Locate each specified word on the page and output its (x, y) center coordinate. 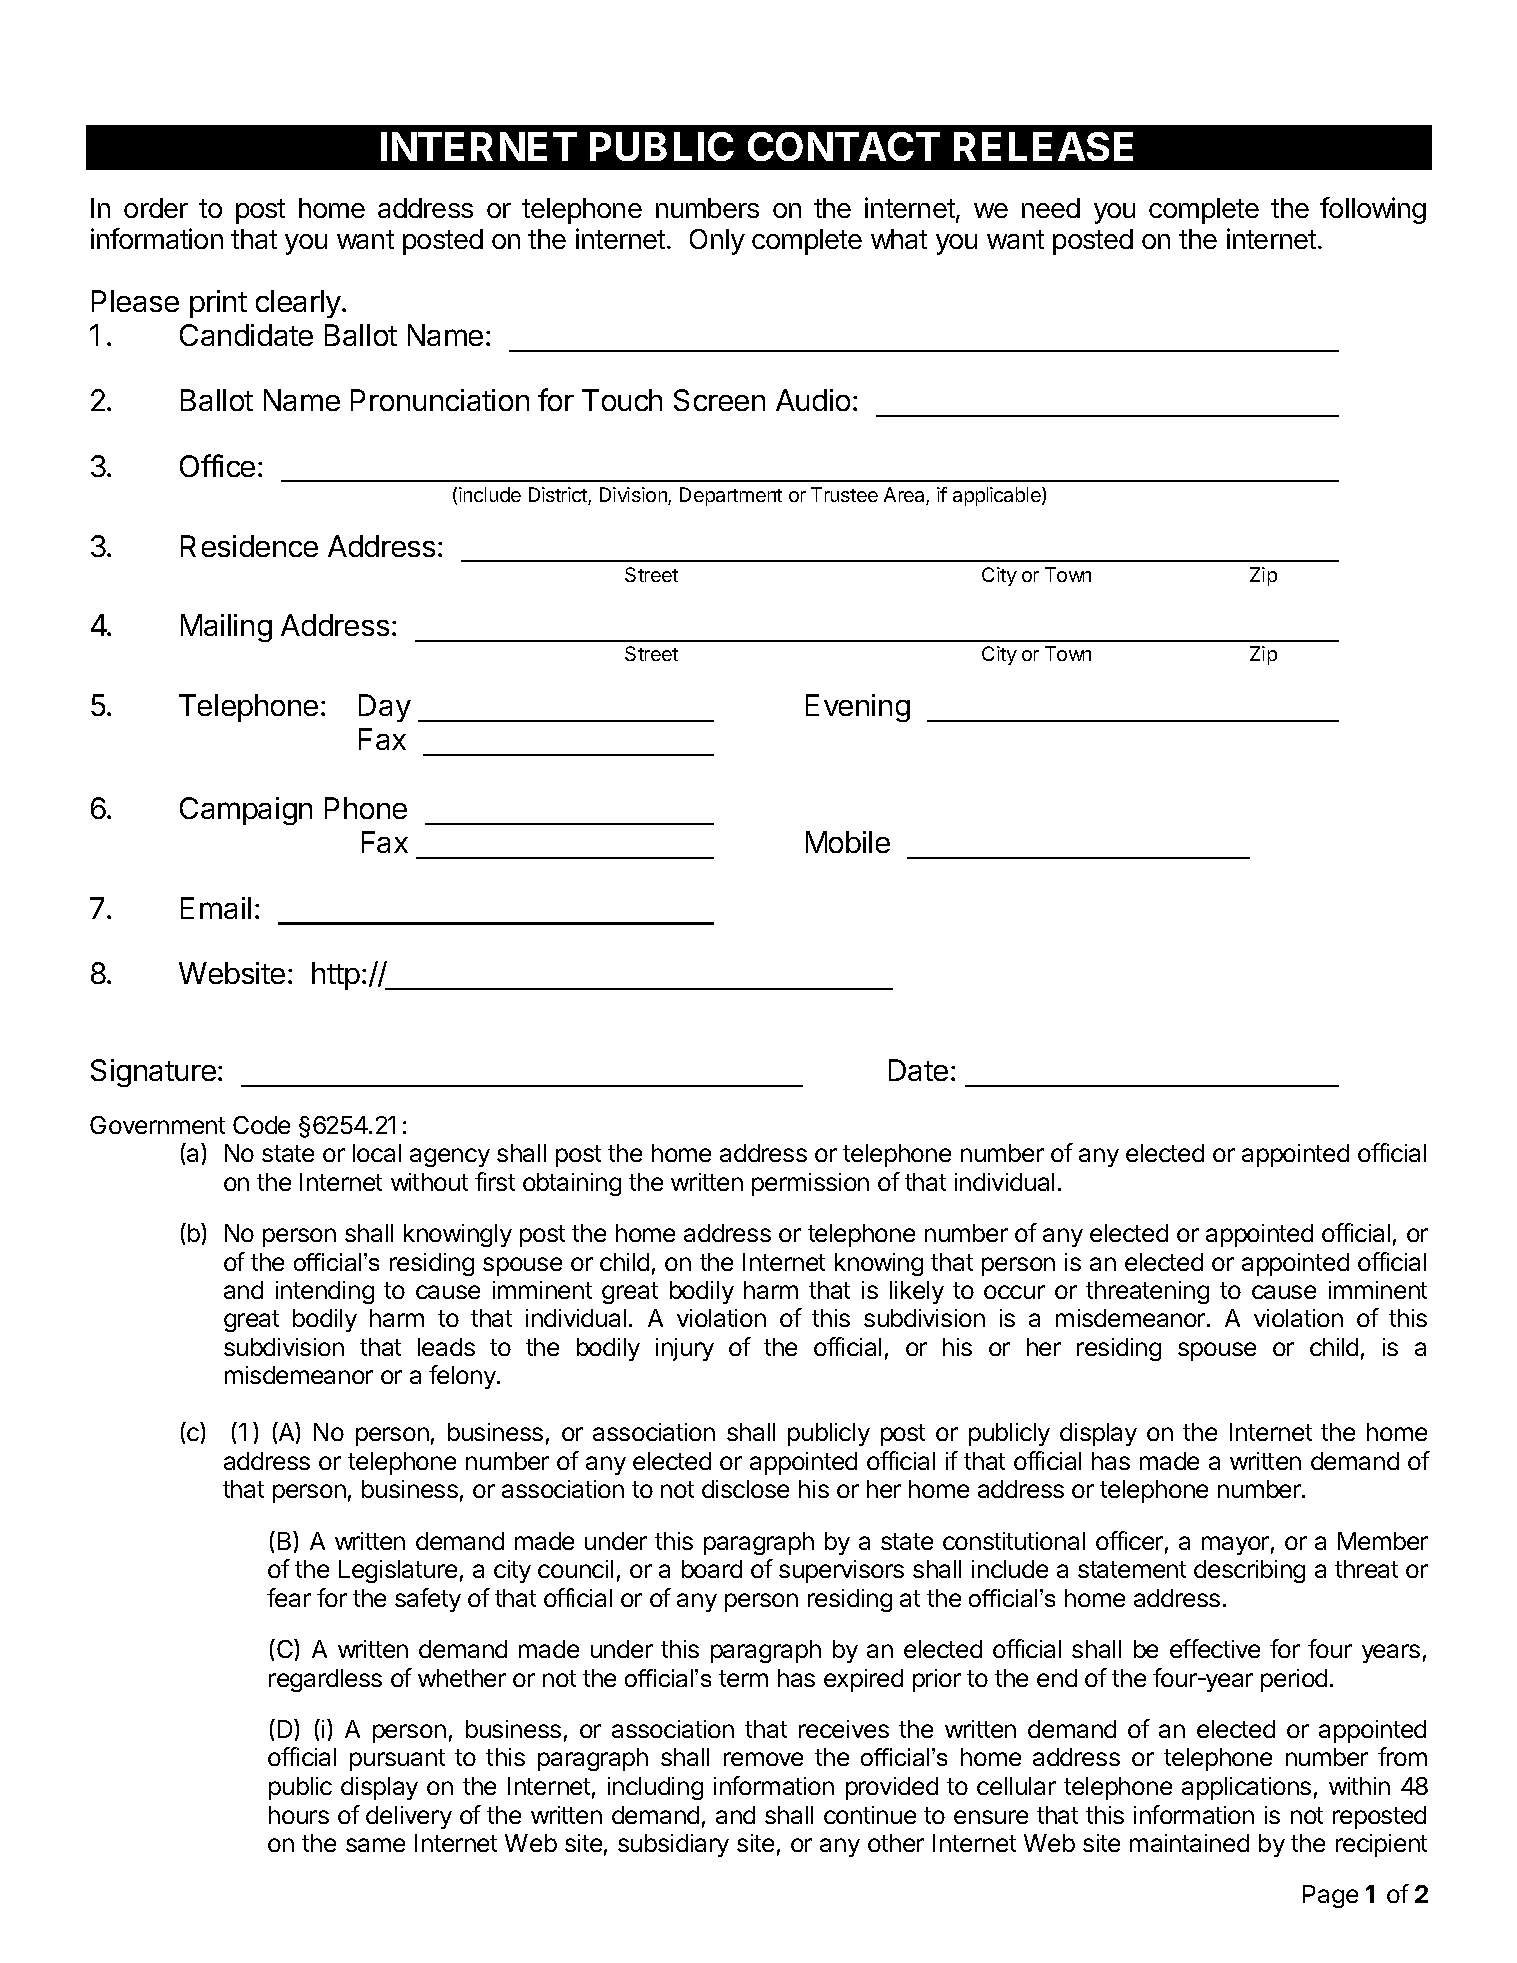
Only (717, 242)
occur (1014, 1292)
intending (325, 1292)
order (156, 208)
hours (299, 1815)
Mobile (848, 842)
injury (685, 1349)
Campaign (246, 811)
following (1373, 210)
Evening (858, 708)
